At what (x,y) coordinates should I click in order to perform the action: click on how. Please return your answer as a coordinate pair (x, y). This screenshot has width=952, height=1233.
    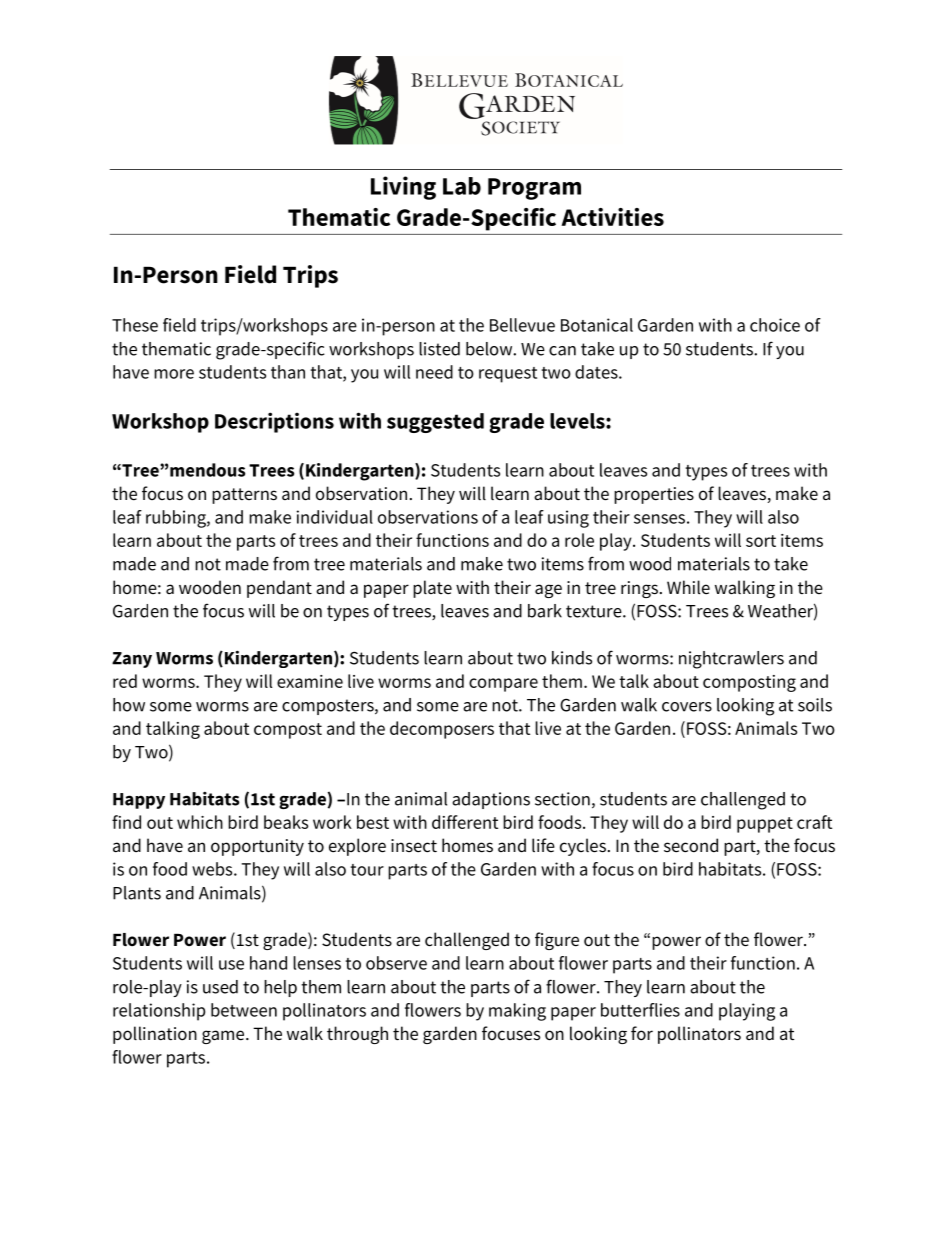
    Looking at the image, I should click on (129, 705).
